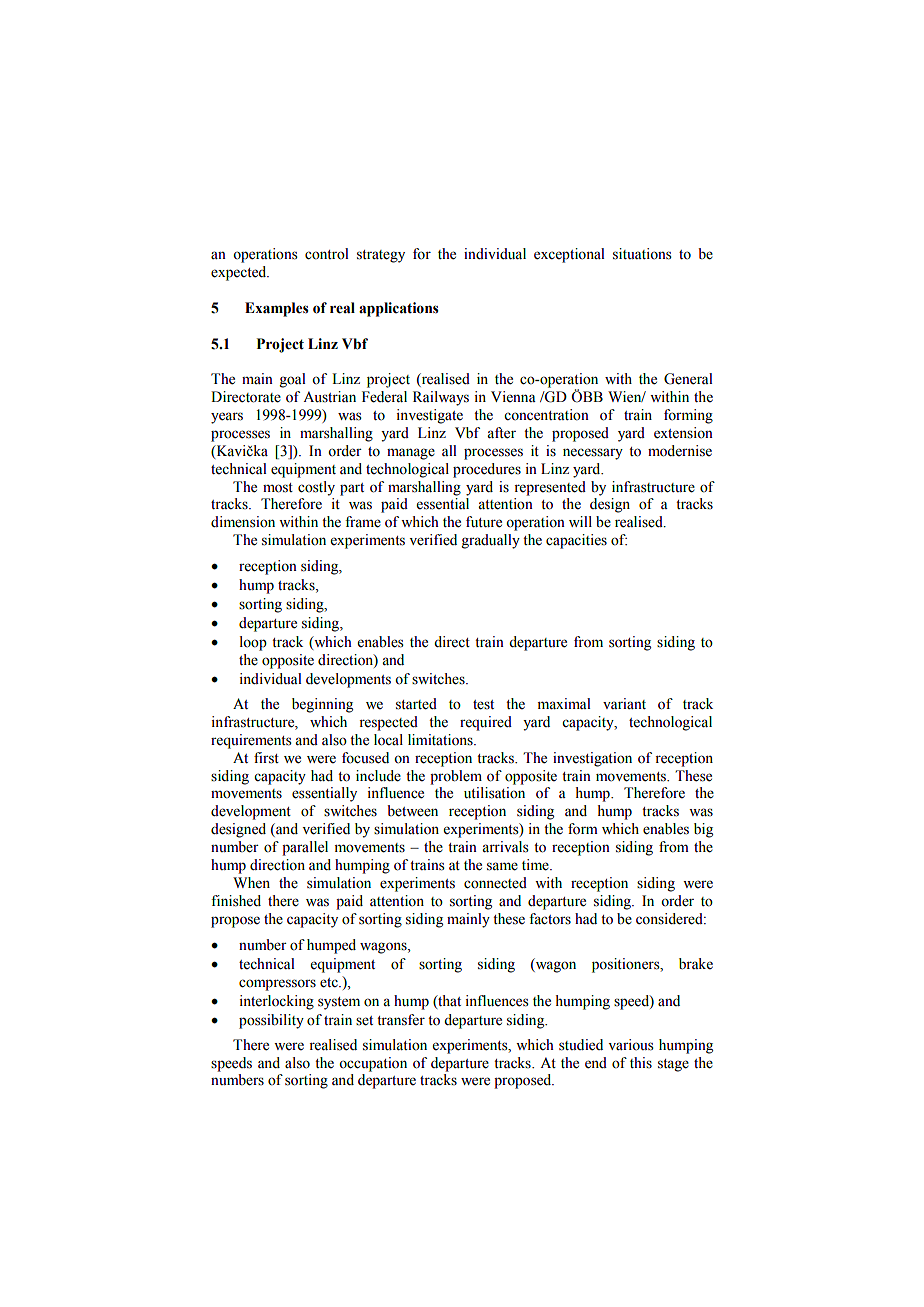 Image resolution: width=924 pixels, height=1307 pixels. I want to click on possibility, so click(271, 1021).
